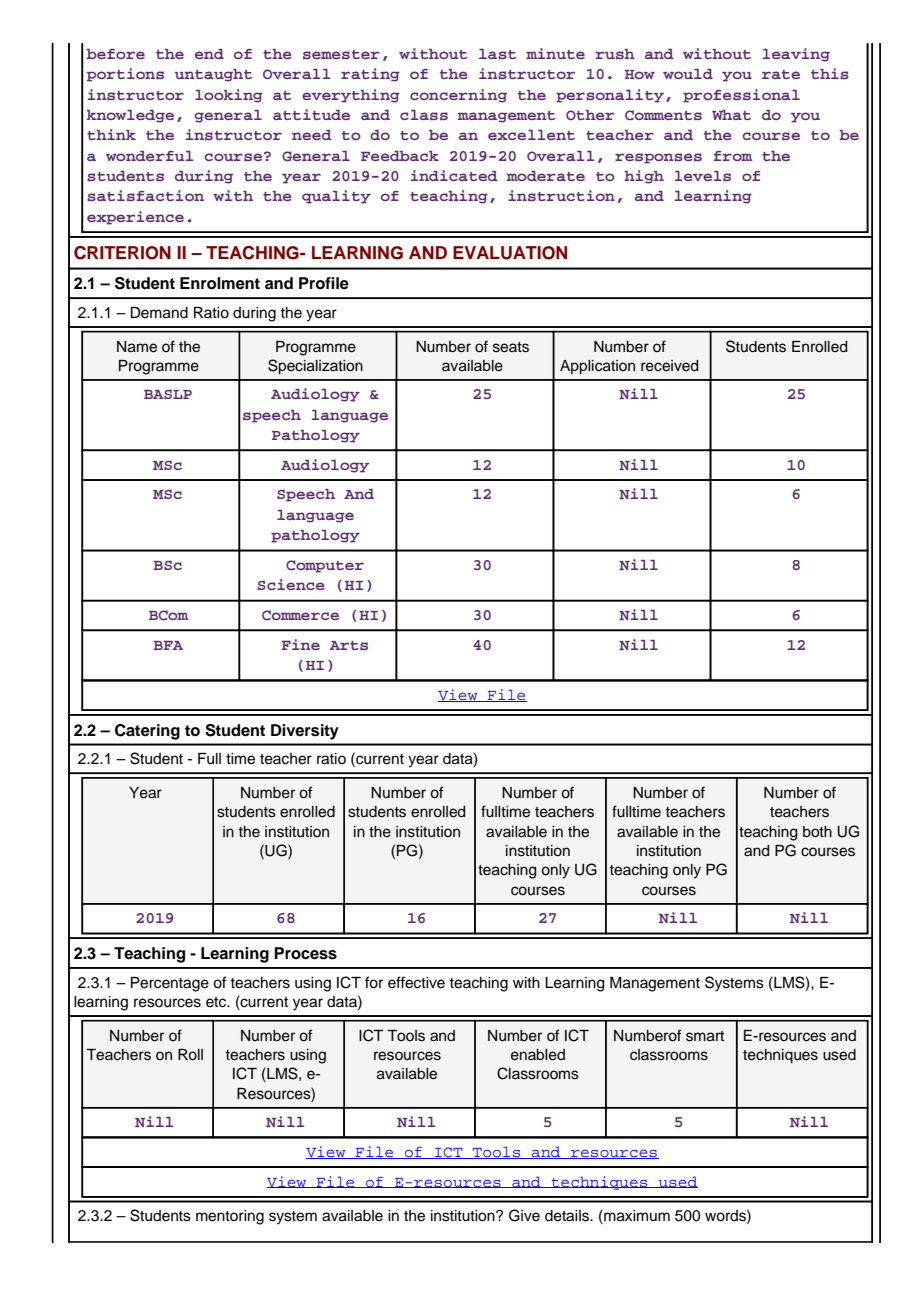 The image size is (924, 1308). Describe the element at coordinates (568, 1216) in the image. I see `details` at that location.
